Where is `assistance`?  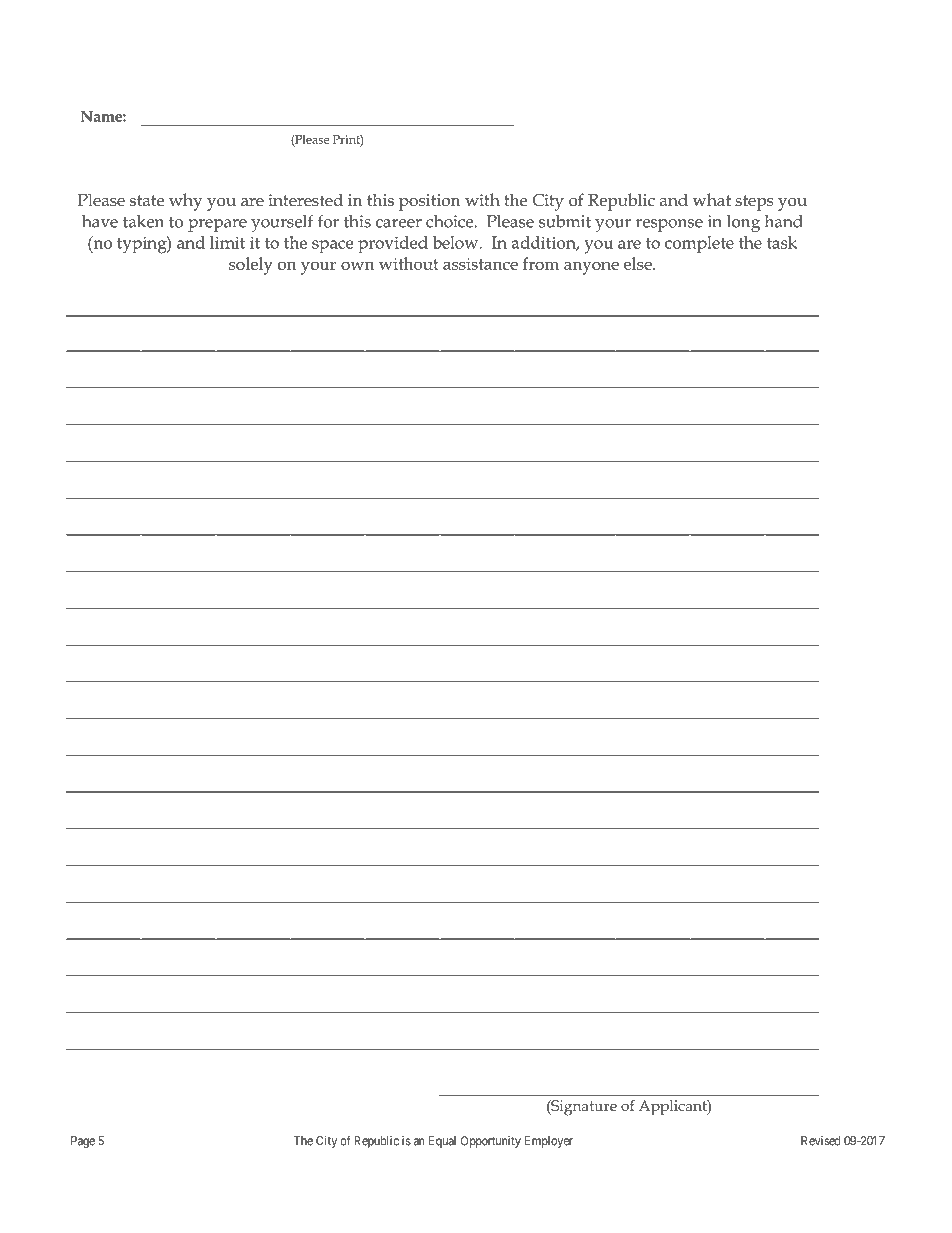 assistance is located at coordinates (480, 264).
